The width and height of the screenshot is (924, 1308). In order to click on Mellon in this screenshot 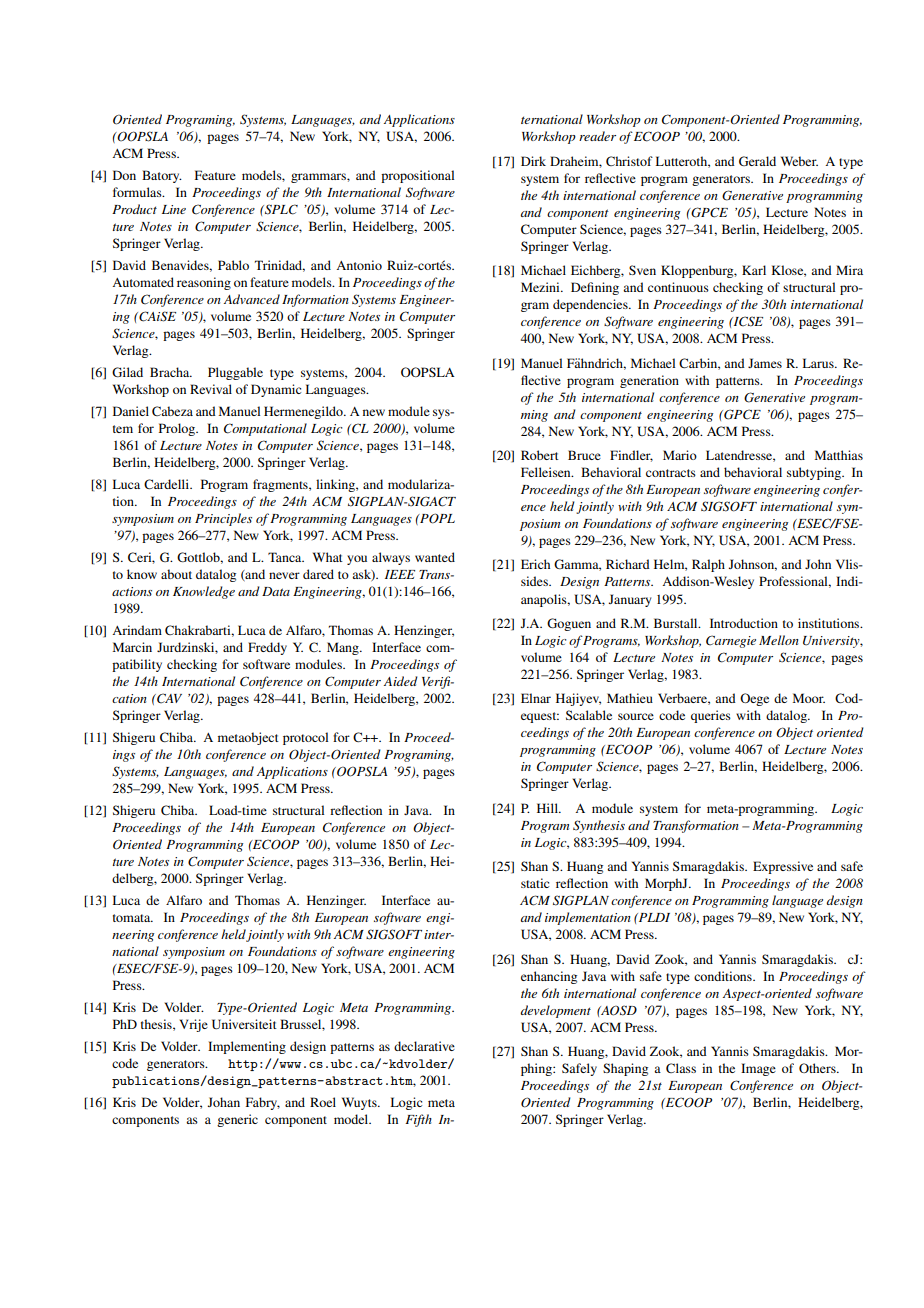, I will do `click(779, 640)`.
